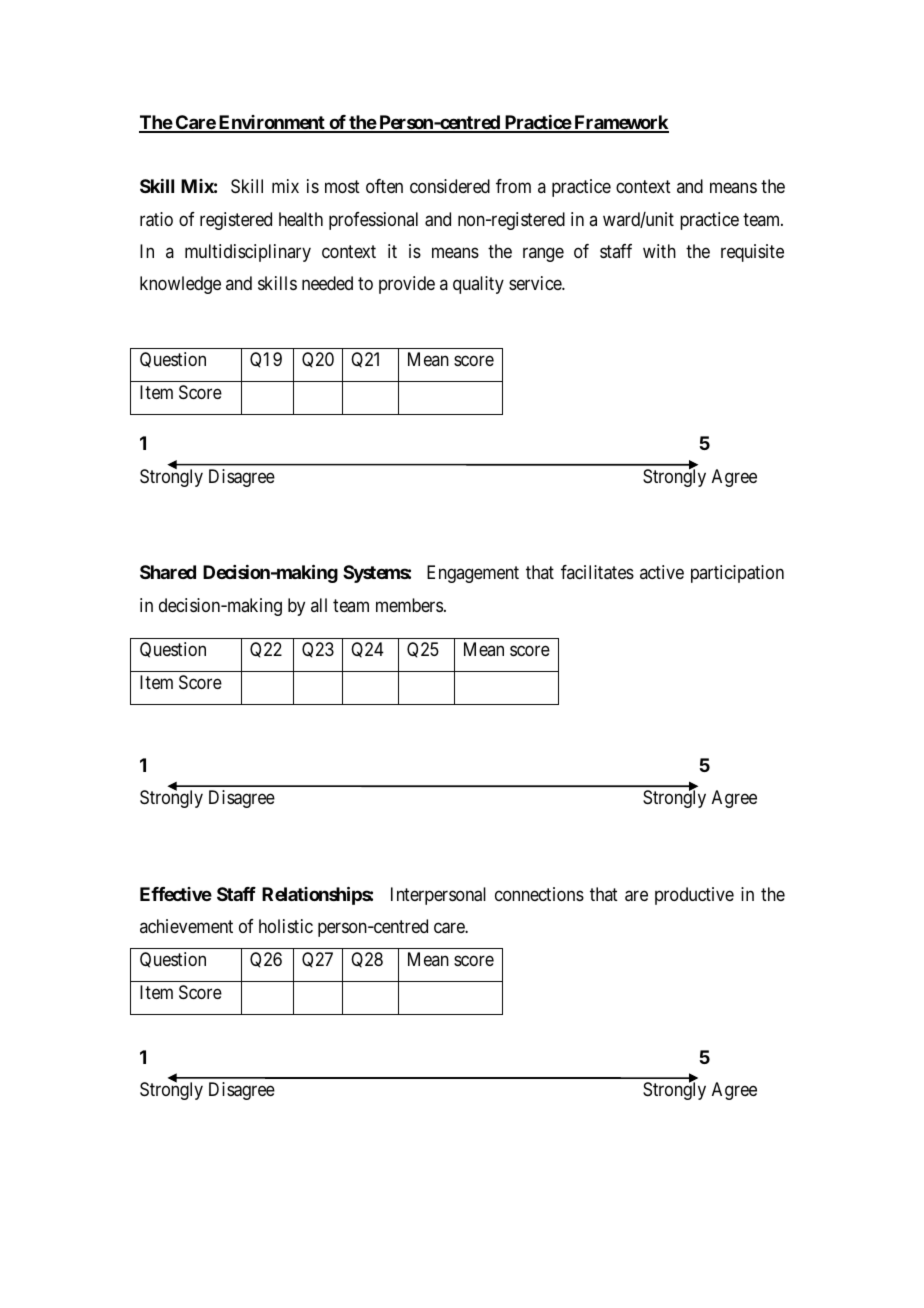 This screenshot has height=1308, width=924. What do you see at coordinates (319, 605) in the screenshot?
I see `all` at bounding box center [319, 605].
